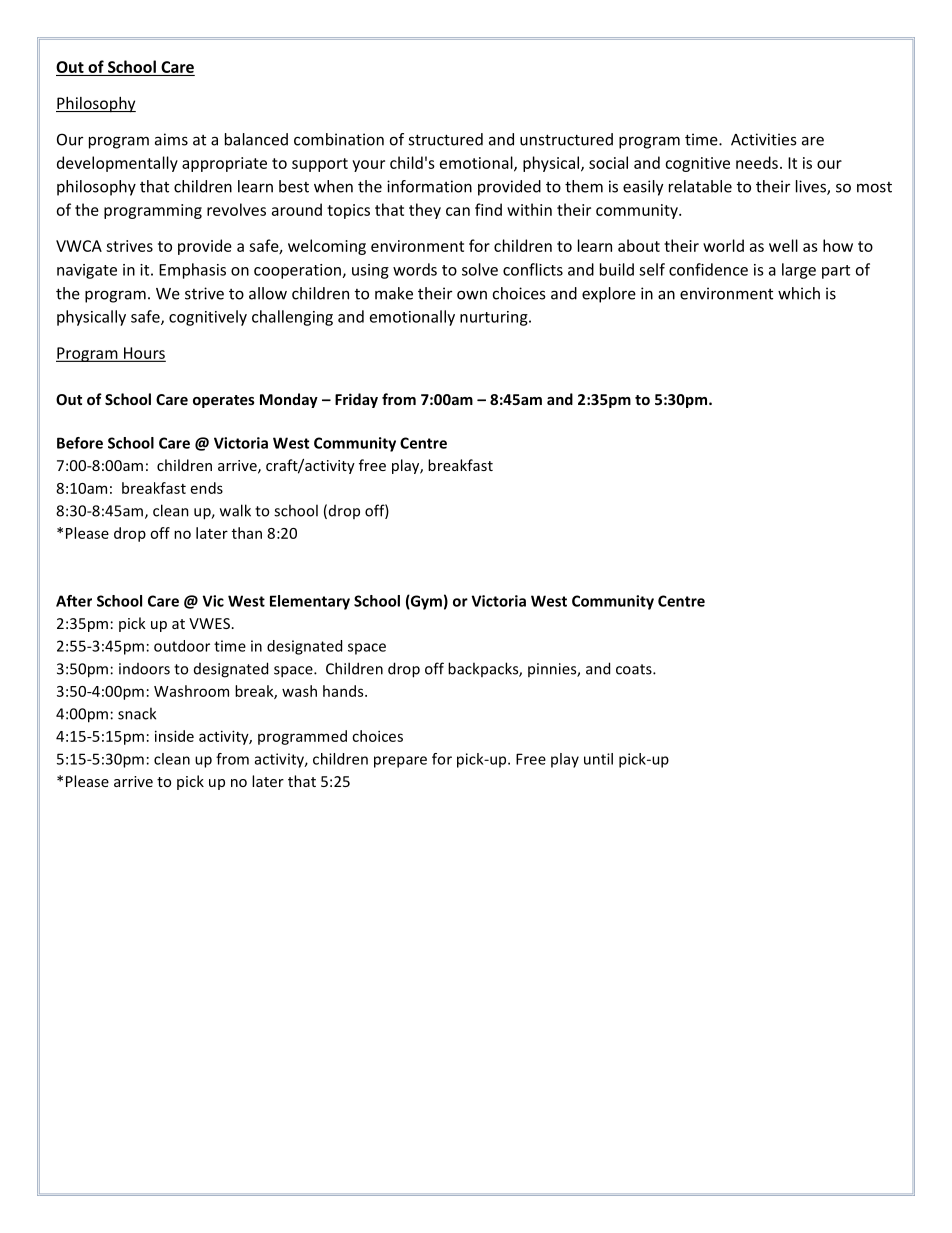 This image has height=1233, width=952. What do you see at coordinates (472, 295) in the image?
I see `own` at bounding box center [472, 295].
